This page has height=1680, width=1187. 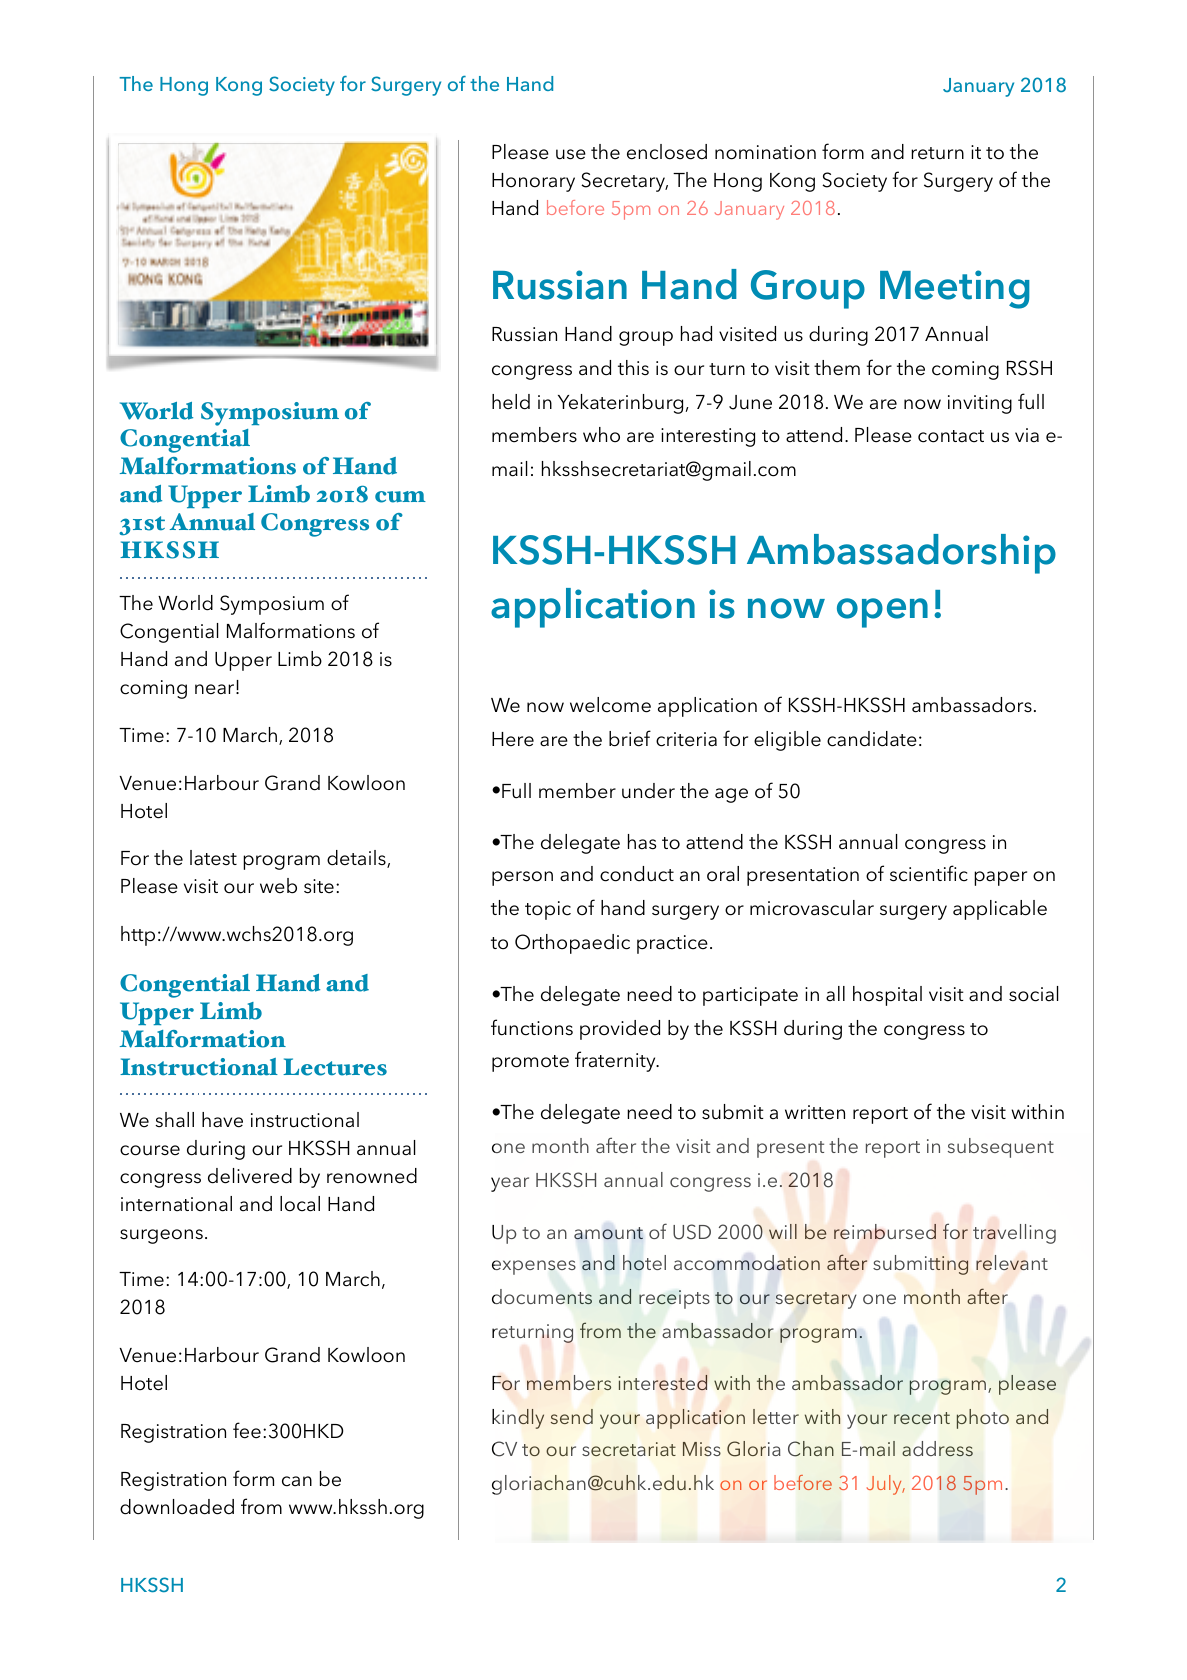 I want to click on subsequent, so click(x=1001, y=1148).
